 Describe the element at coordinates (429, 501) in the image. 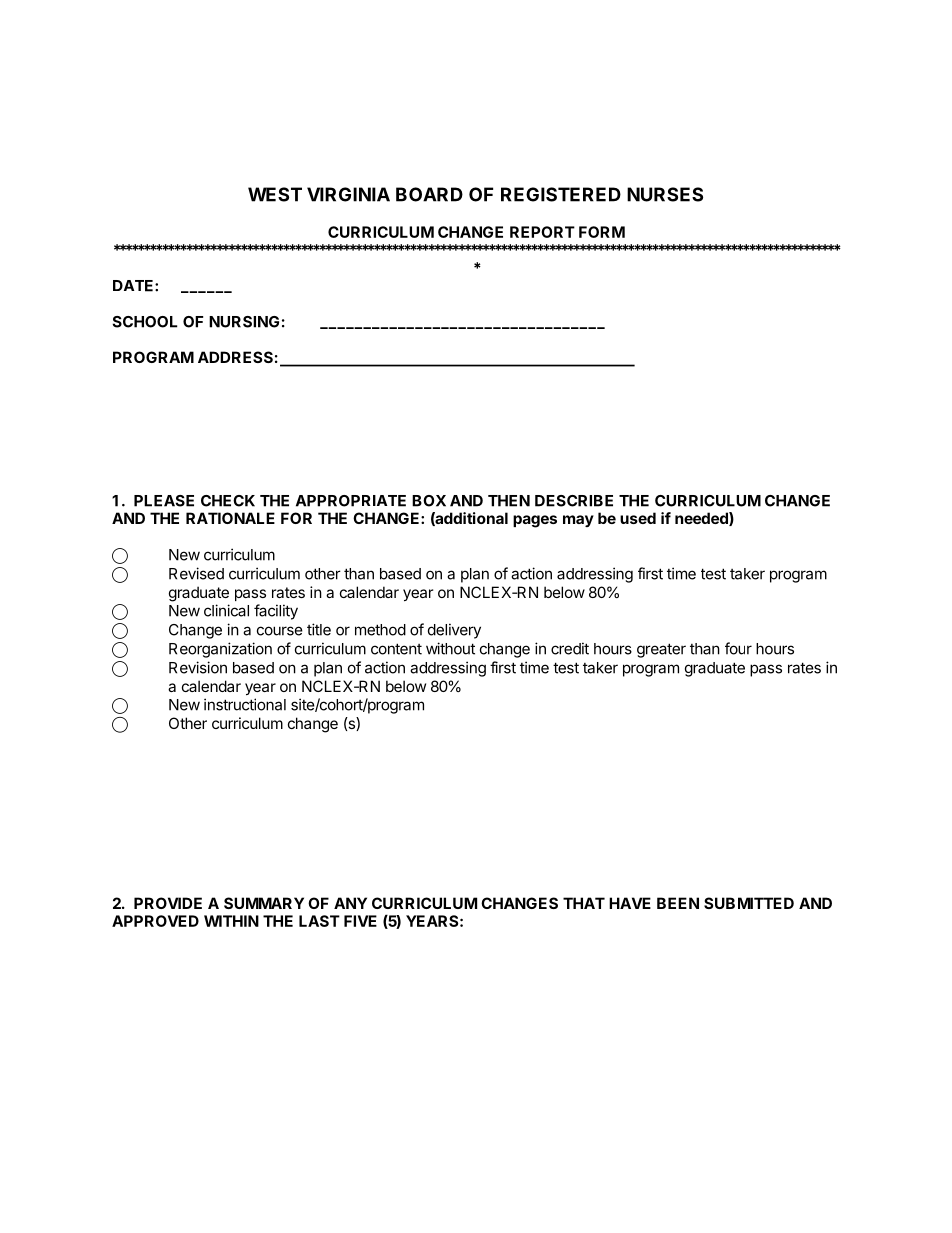

I see `BOX` at that location.
